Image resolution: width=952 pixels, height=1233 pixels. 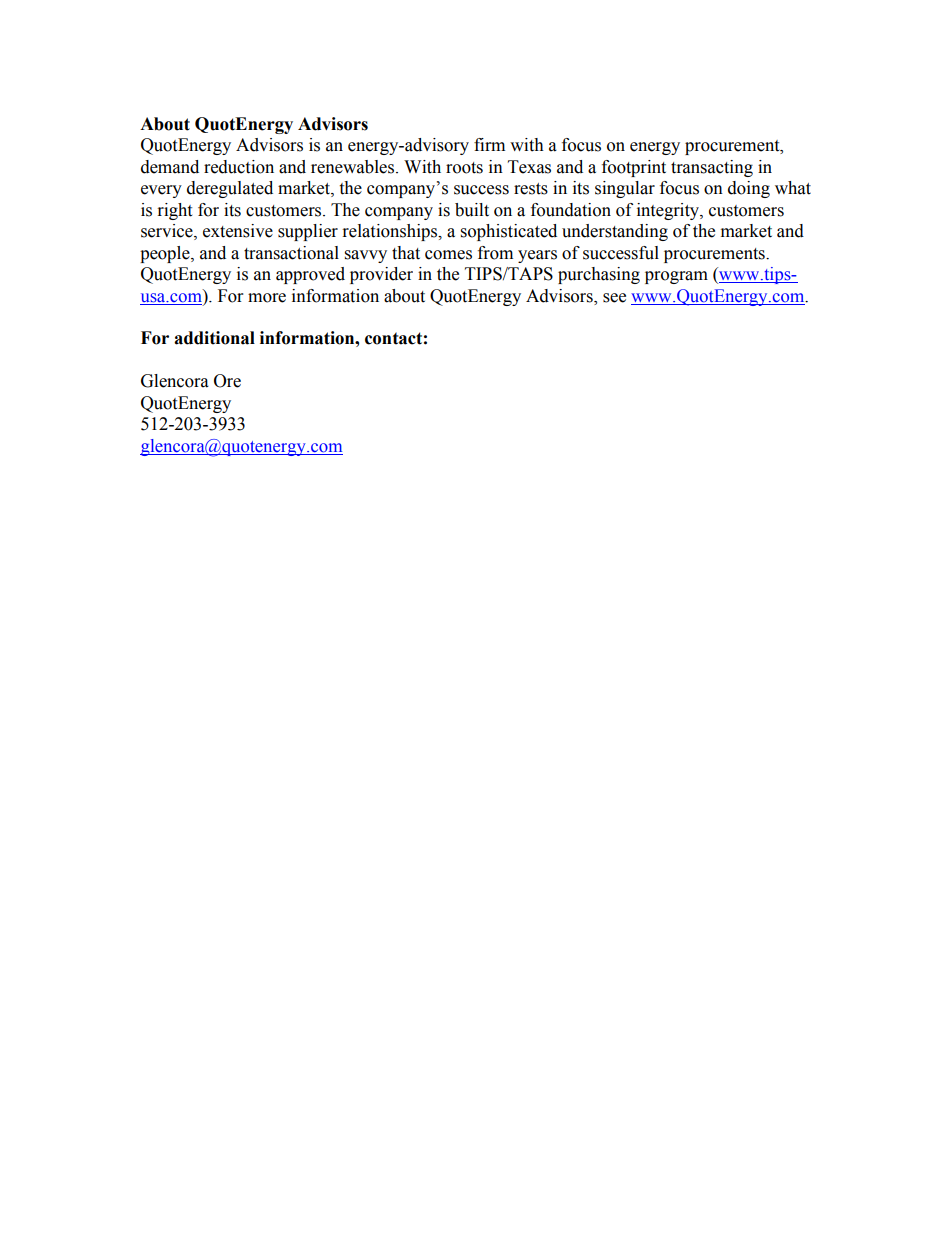 I want to click on provider, so click(x=381, y=275).
